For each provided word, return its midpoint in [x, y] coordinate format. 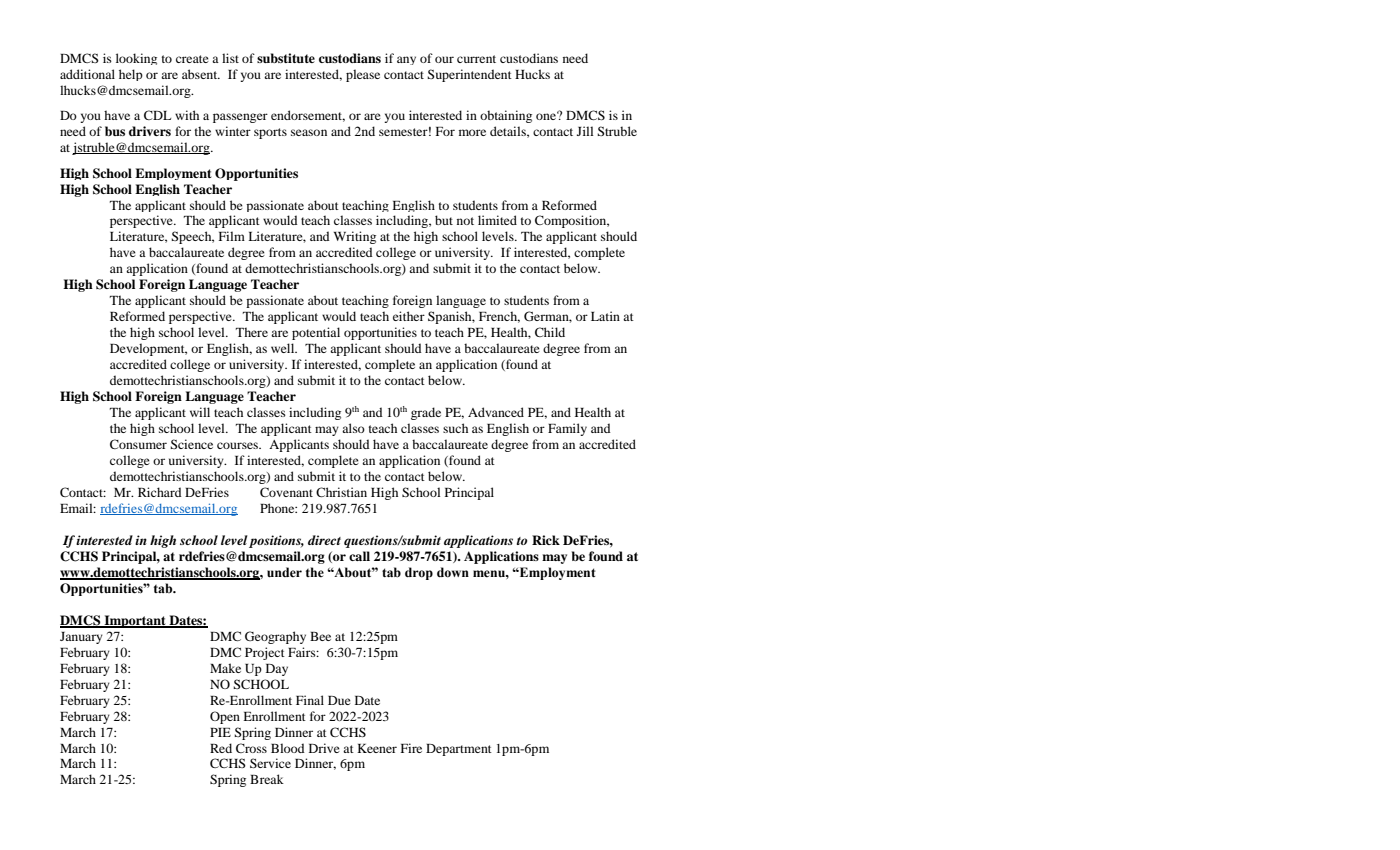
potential [316, 333]
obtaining [506, 116]
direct [324, 540]
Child [550, 332]
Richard [160, 492]
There [252, 332]
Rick [546, 540]
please [363, 75]
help [131, 75]
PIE [220, 732]
